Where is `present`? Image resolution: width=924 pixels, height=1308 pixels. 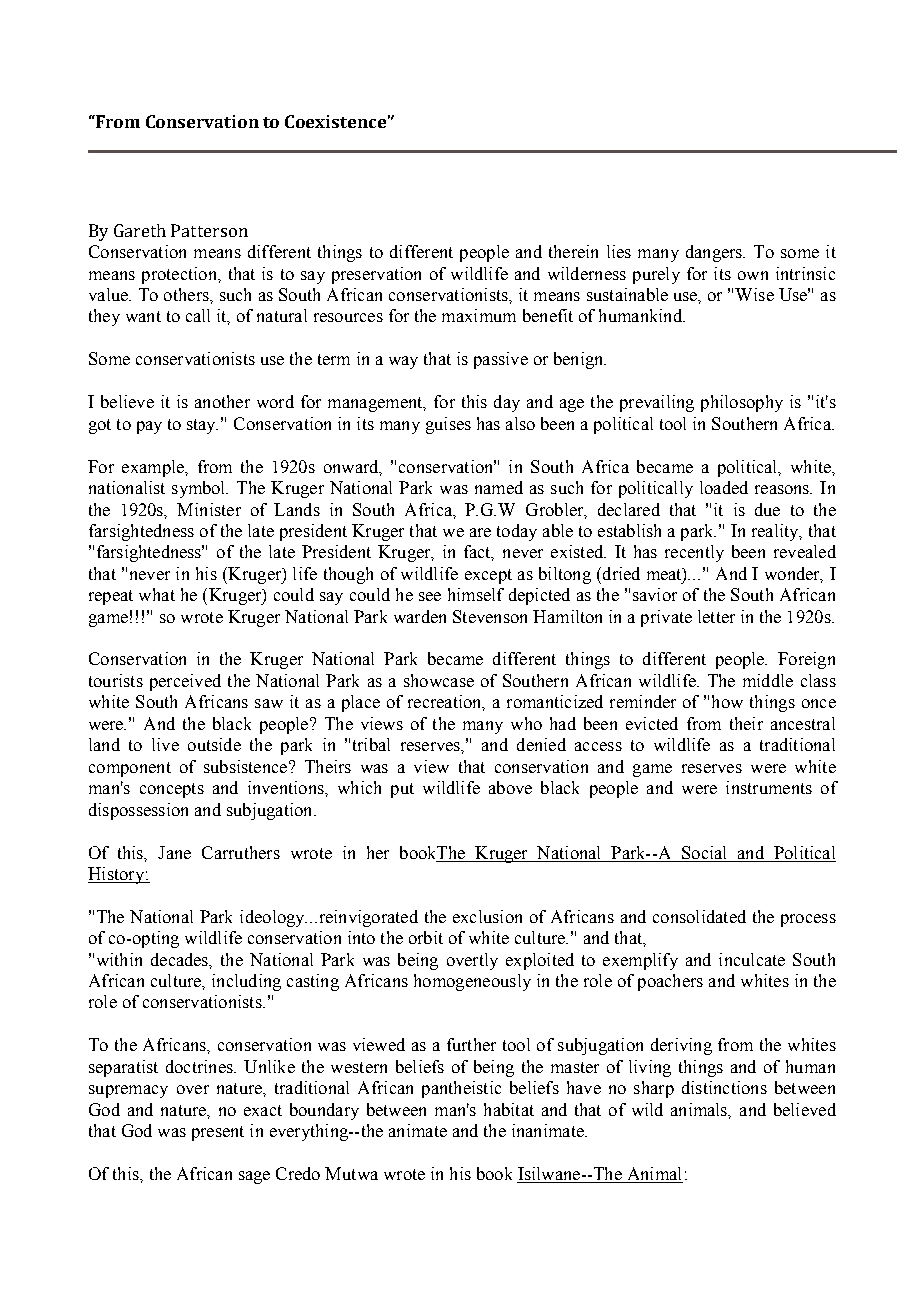
present is located at coordinates (218, 1133).
